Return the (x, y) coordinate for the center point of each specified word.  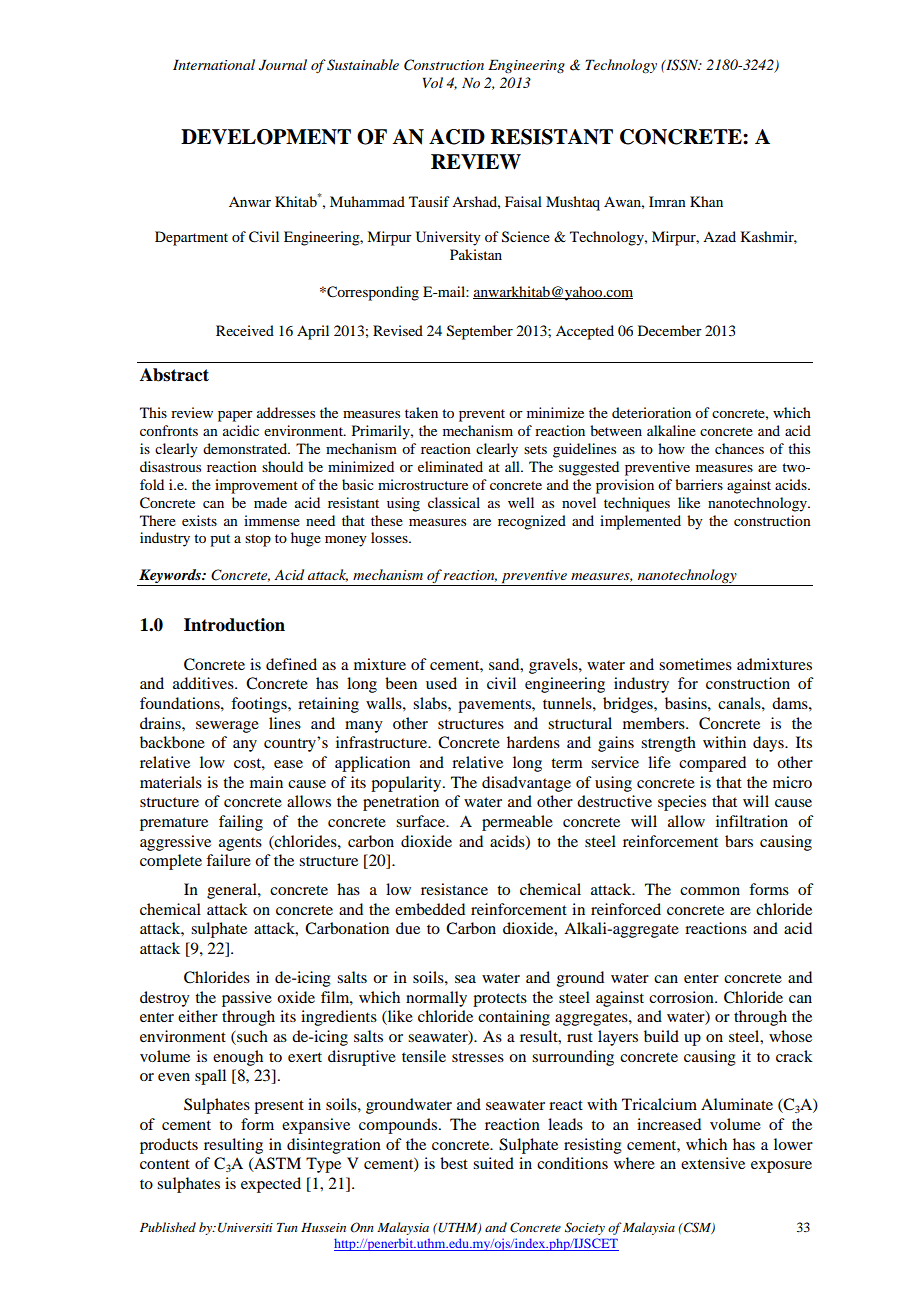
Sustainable (363, 65)
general (233, 891)
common (710, 891)
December (670, 330)
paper (235, 416)
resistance (454, 889)
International (214, 64)
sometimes (695, 664)
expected (271, 1185)
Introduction (234, 625)
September (480, 332)
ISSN (682, 65)
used (441, 683)
